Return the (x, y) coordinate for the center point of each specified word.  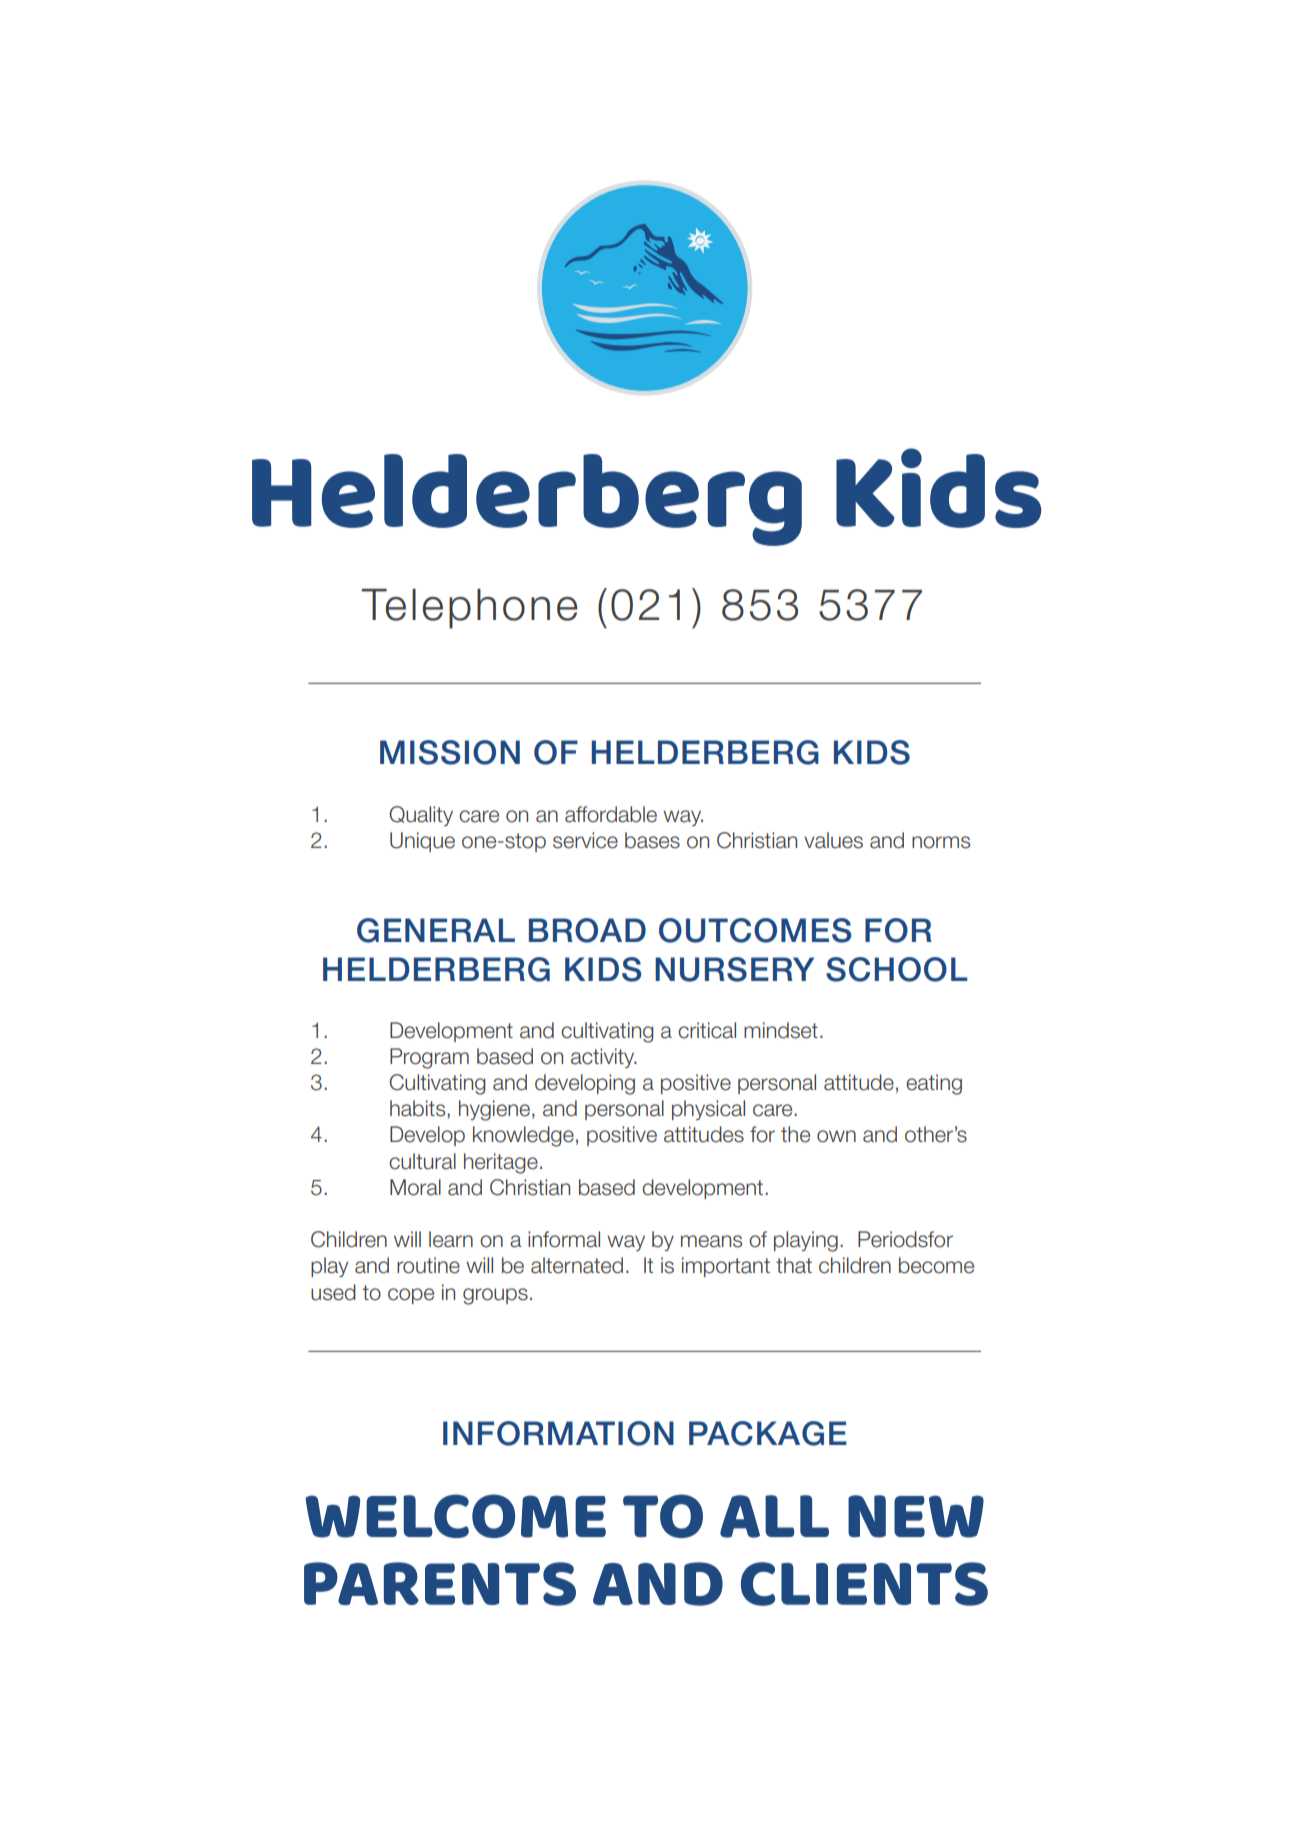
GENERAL (436, 930)
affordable (611, 814)
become (936, 1265)
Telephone (469, 609)
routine (428, 1265)
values (833, 840)
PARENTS (440, 1584)
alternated (577, 1265)
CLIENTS (864, 1584)
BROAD (587, 930)
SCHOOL (897, 969)
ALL (774, 1516)
